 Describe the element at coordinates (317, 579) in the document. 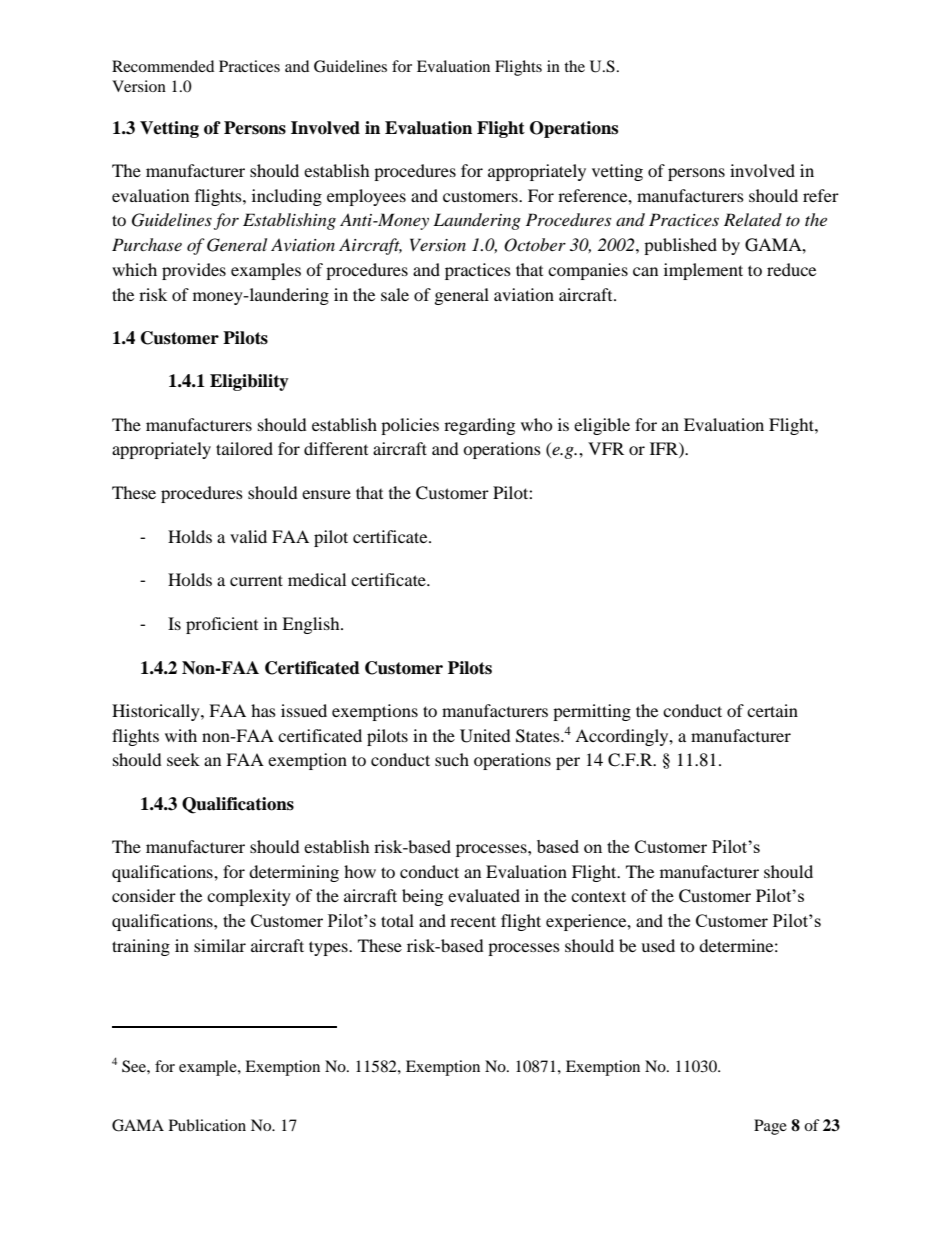

I see `medical` at that location.
